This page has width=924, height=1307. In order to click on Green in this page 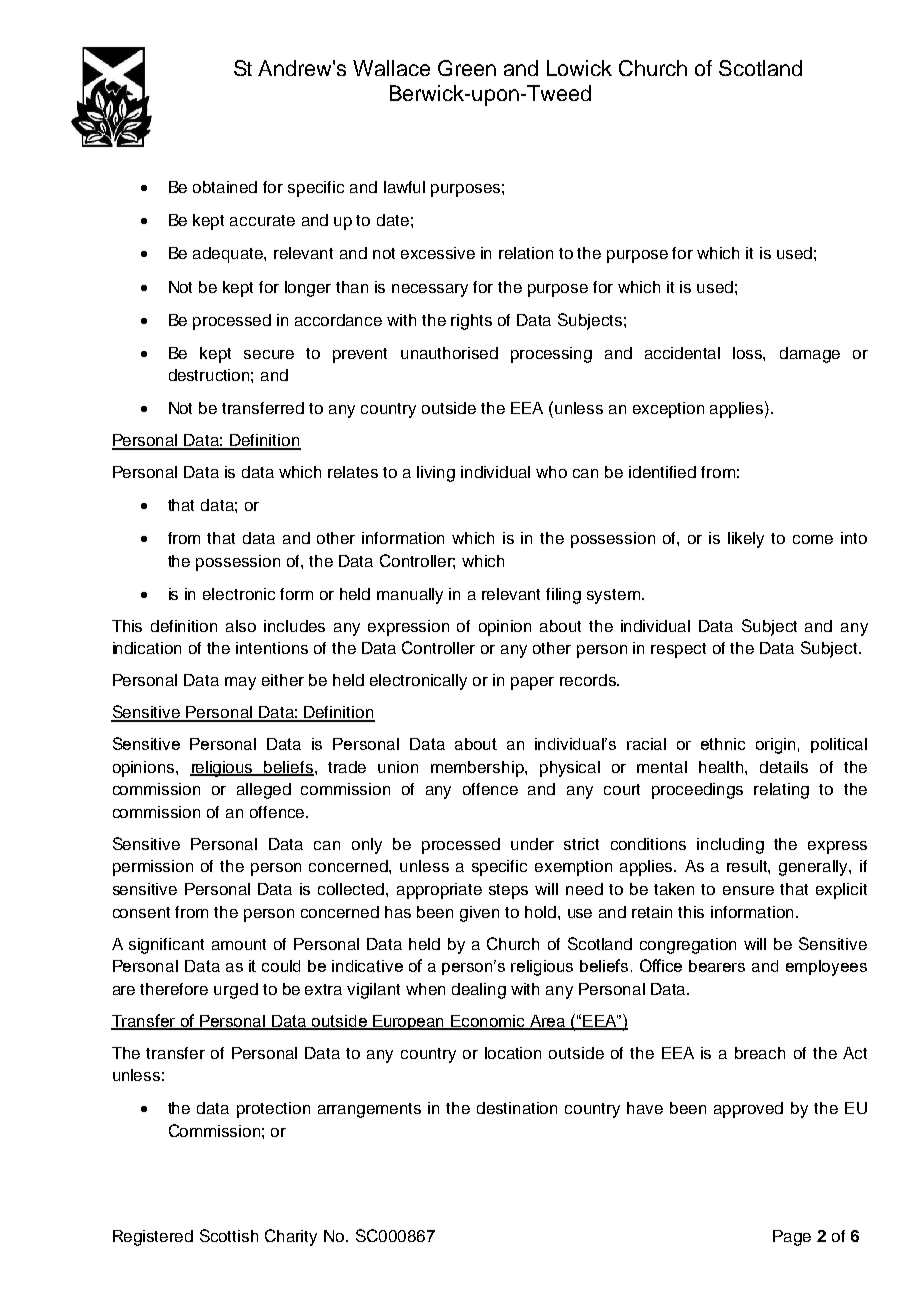, I will do `click(467, 68)`.
